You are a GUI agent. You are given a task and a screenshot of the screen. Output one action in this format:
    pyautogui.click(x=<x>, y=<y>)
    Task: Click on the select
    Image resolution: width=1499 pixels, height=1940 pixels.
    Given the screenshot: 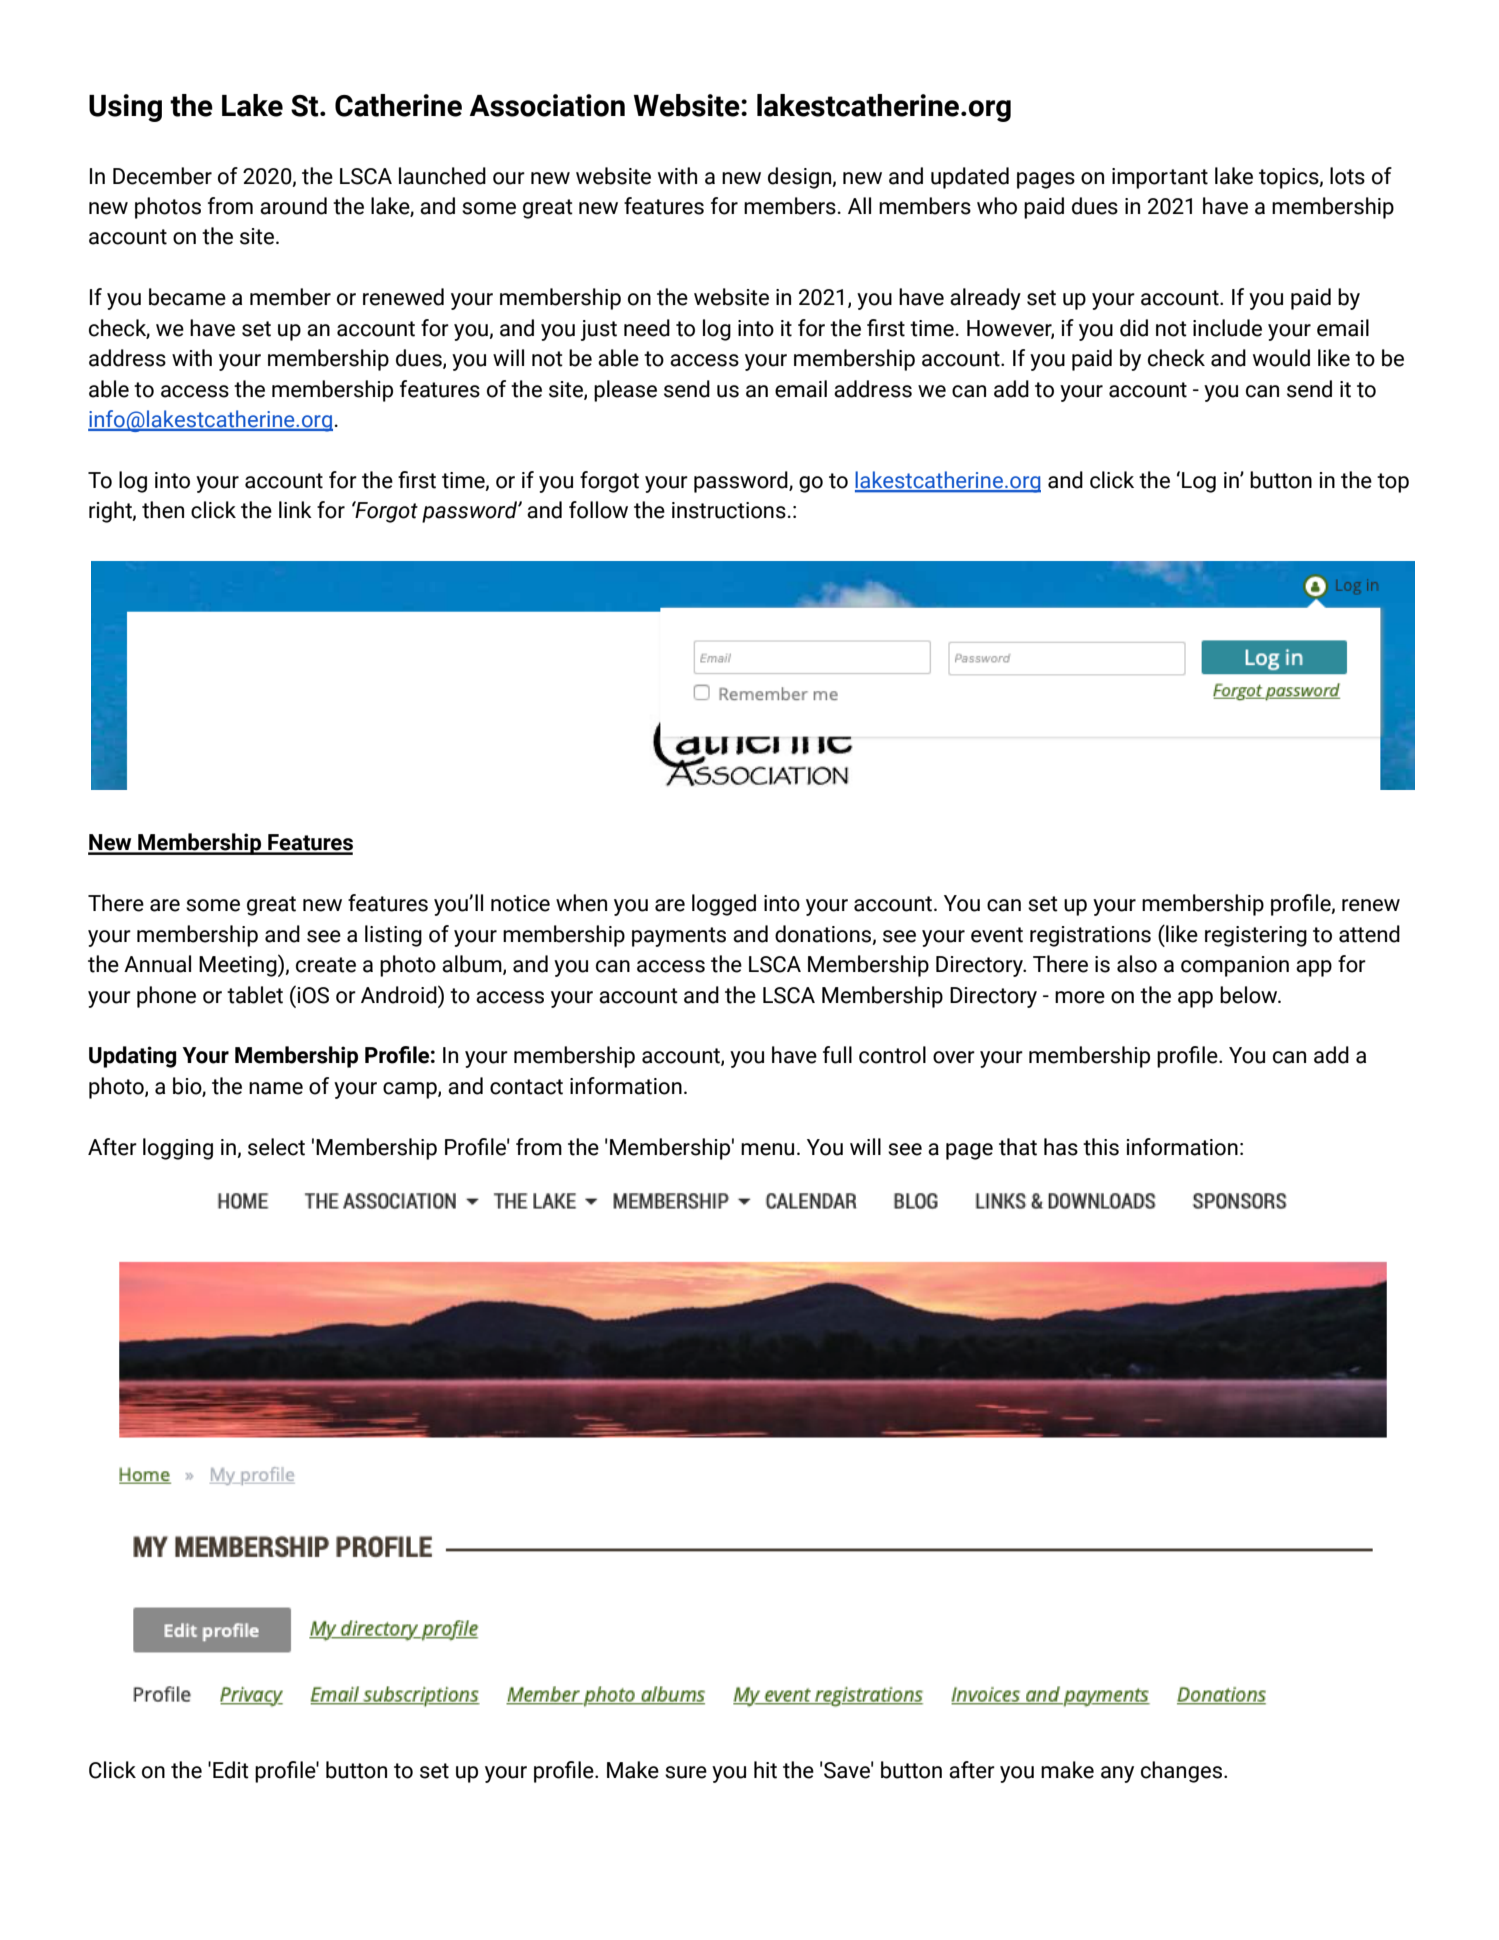 What is the action you would take?
    pyautogui.click(x=276, y=1147)
